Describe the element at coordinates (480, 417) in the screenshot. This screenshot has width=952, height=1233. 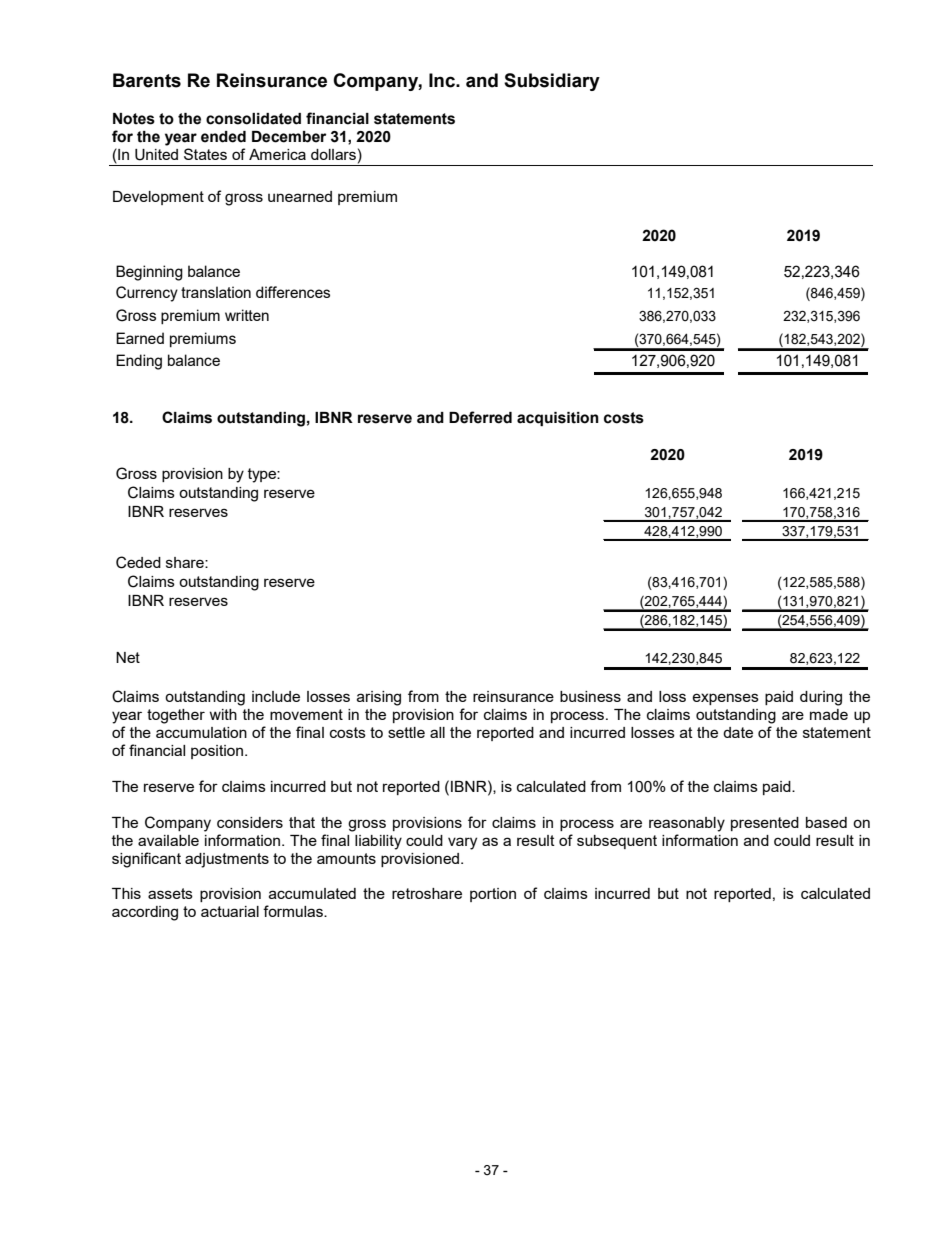
I see `Deferred` at that location.
